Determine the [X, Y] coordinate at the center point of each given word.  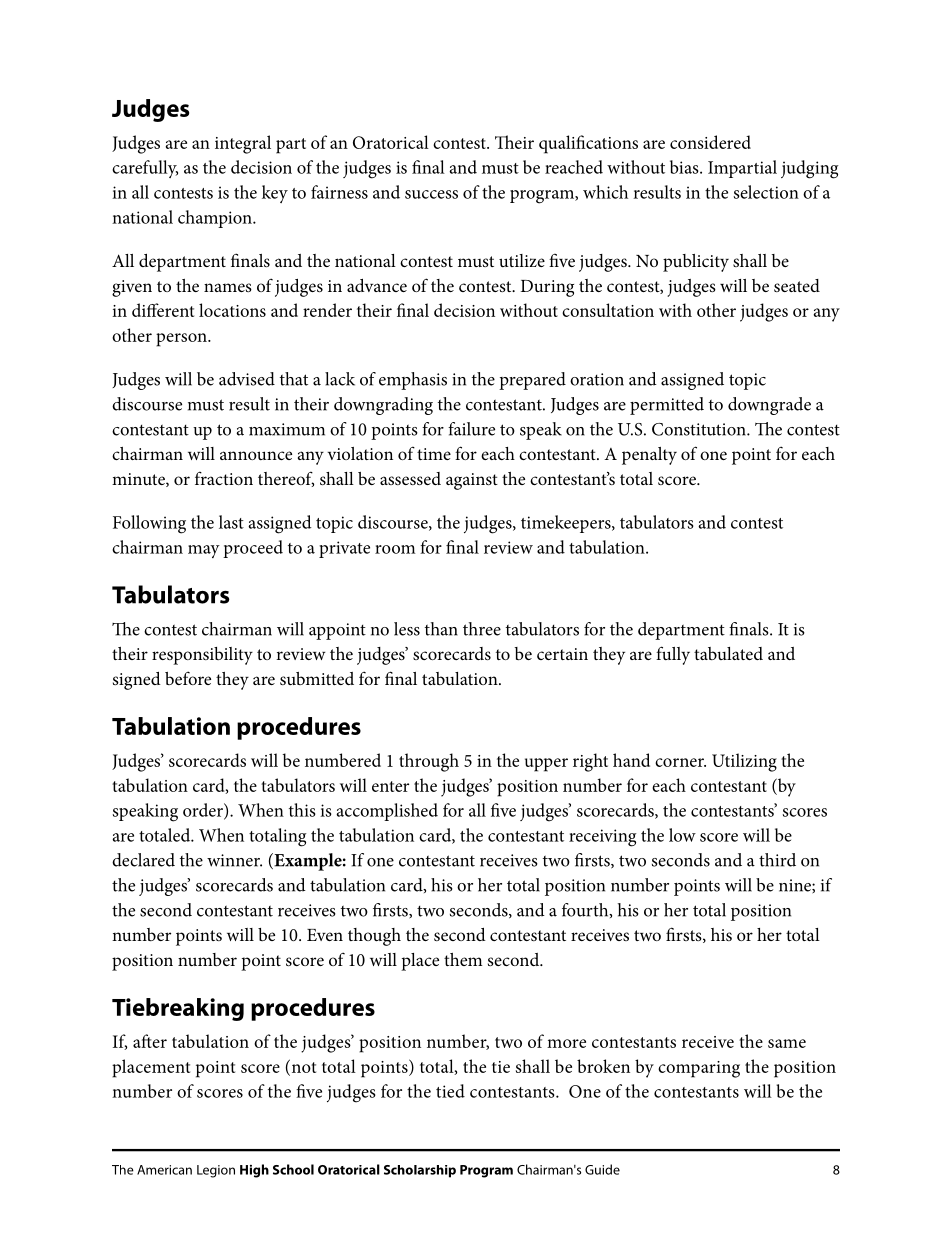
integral [243, 144]
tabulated [728, 653]
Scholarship [420, 1171]
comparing [699, 1069]
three [482, 629]
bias [685, 167]
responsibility [202, 656]
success [431, 194]
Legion [216, 1171]
